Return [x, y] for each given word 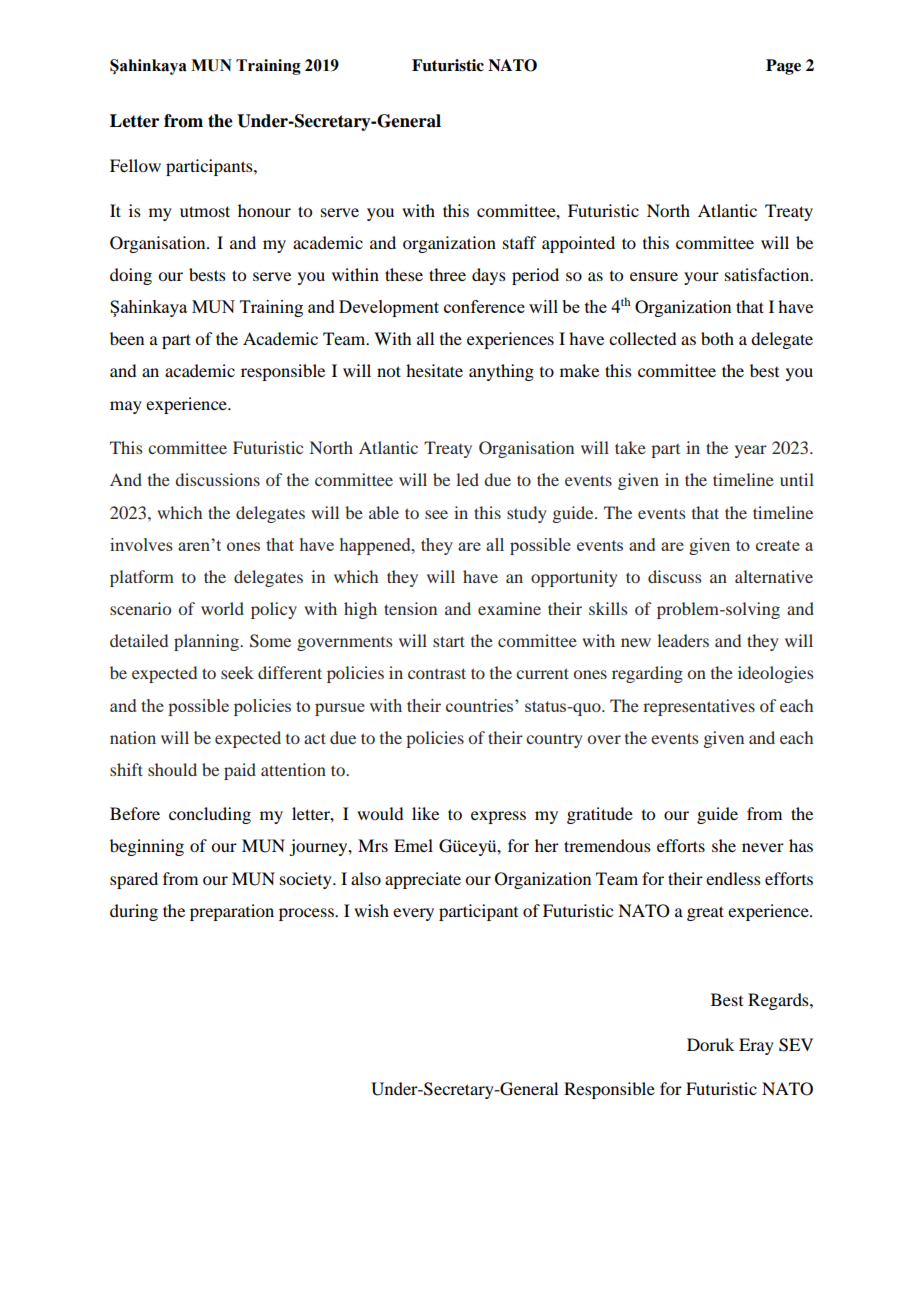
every [413, 914]
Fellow [135, 165]
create [778, 545]
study [526, 514]
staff [519, 242]
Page [783, 67]
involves [141, 544]
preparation [232, 912]
